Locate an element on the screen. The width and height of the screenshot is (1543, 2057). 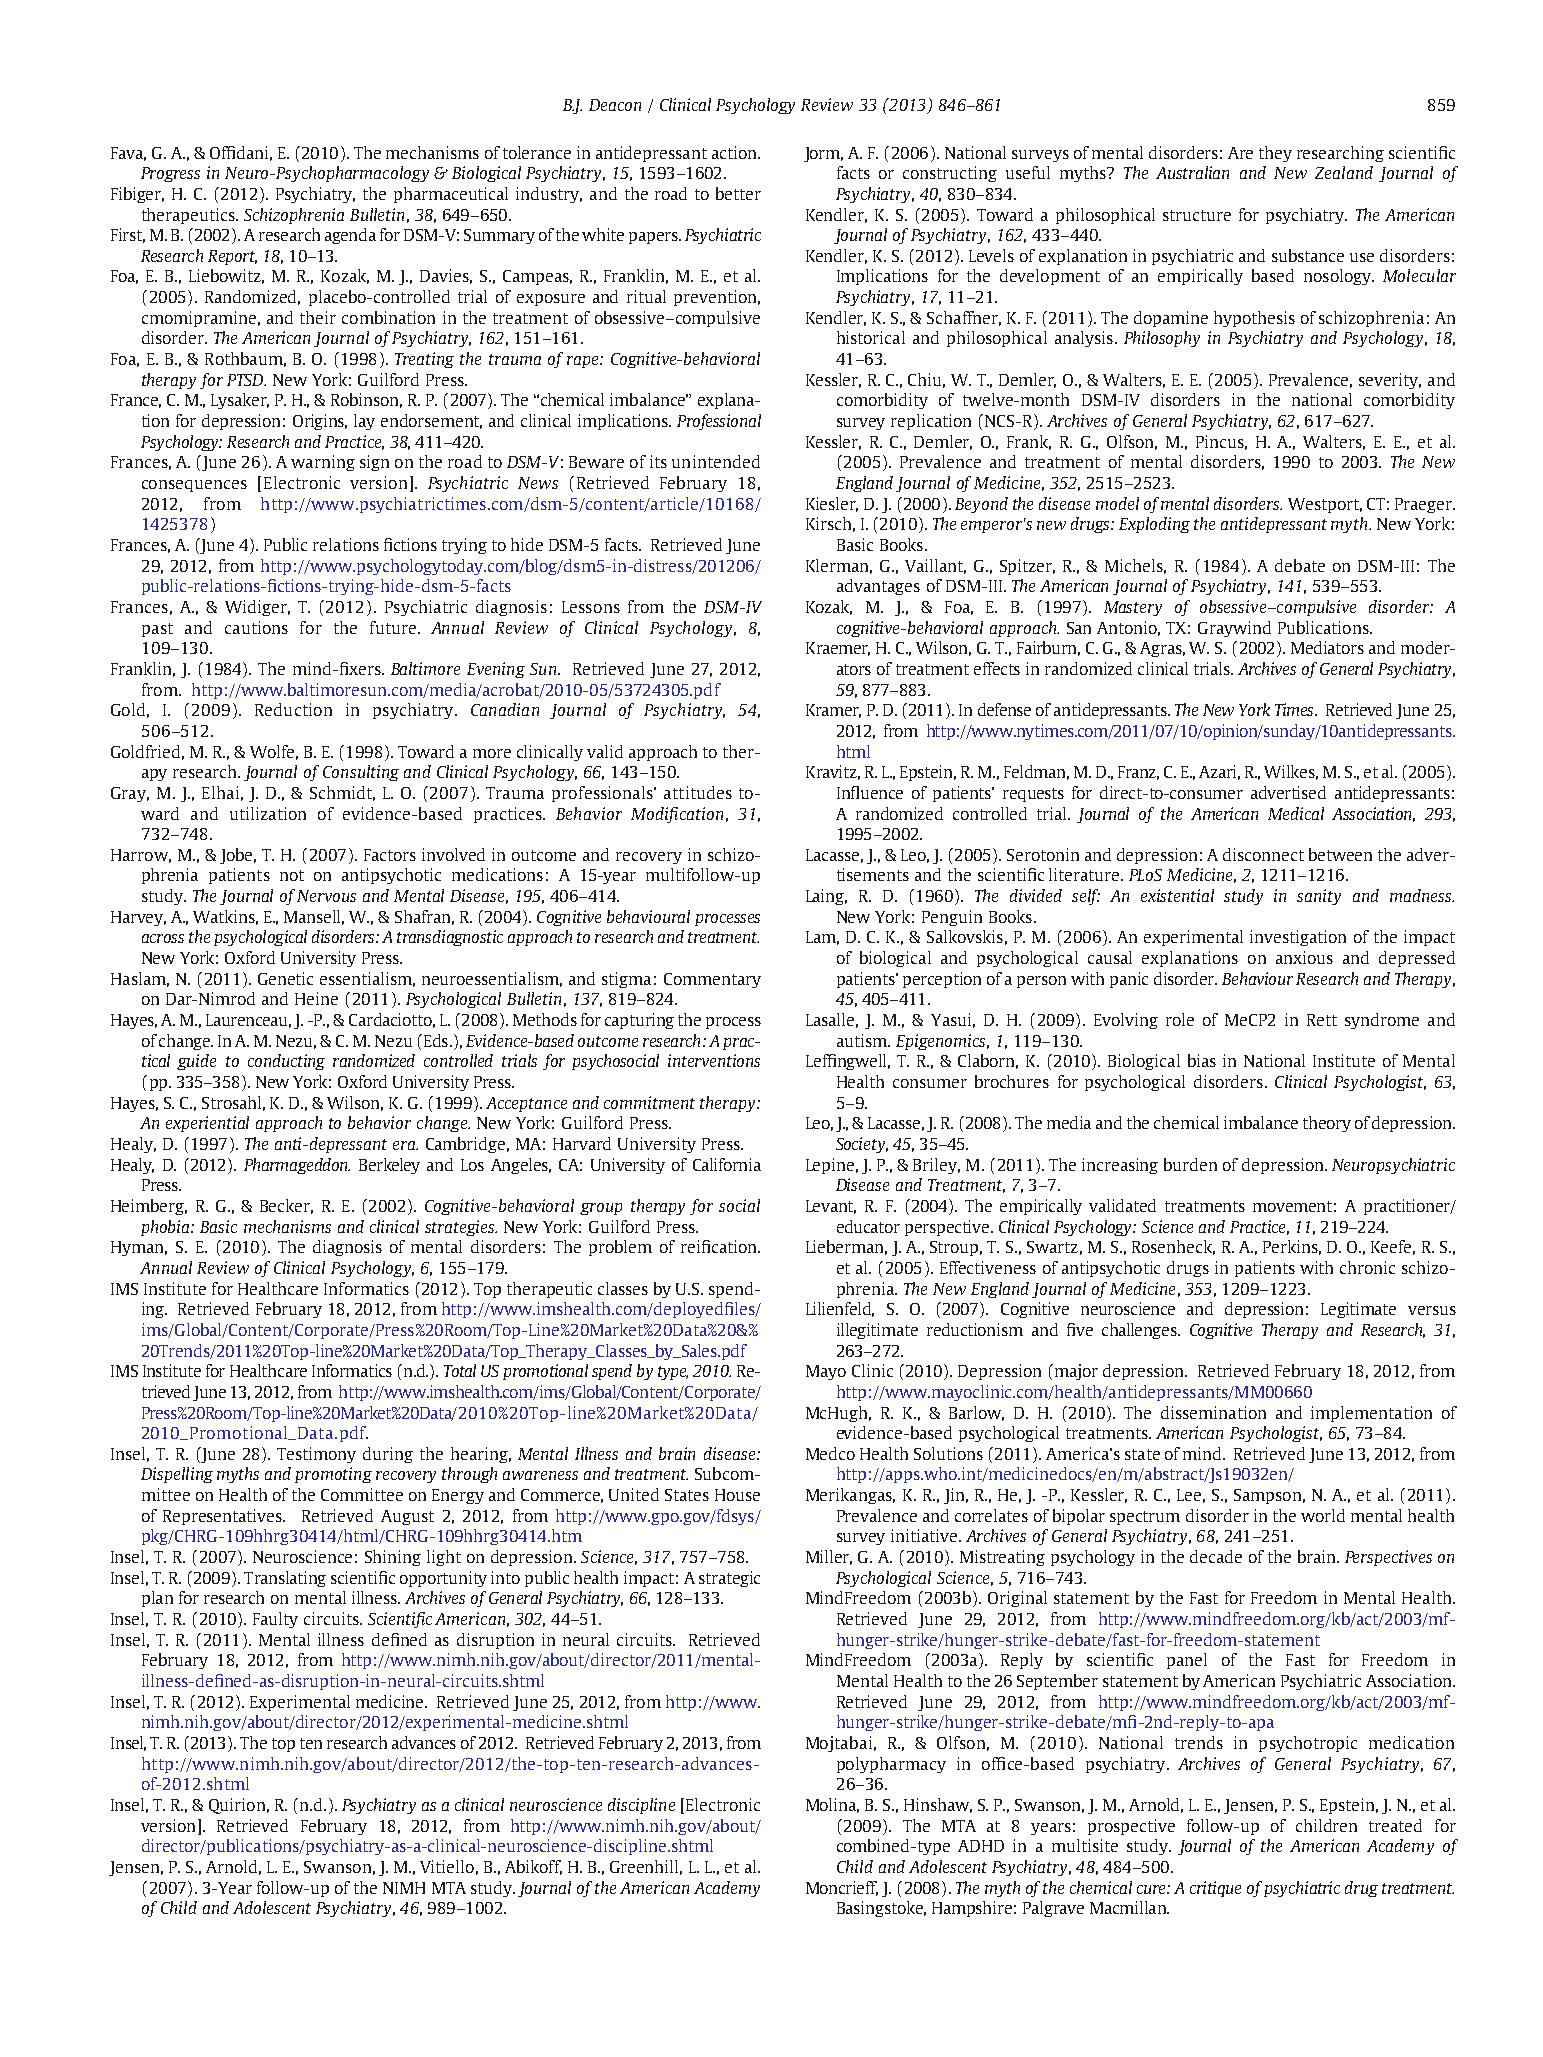
Molina is located at coordinates (832, 1805).
